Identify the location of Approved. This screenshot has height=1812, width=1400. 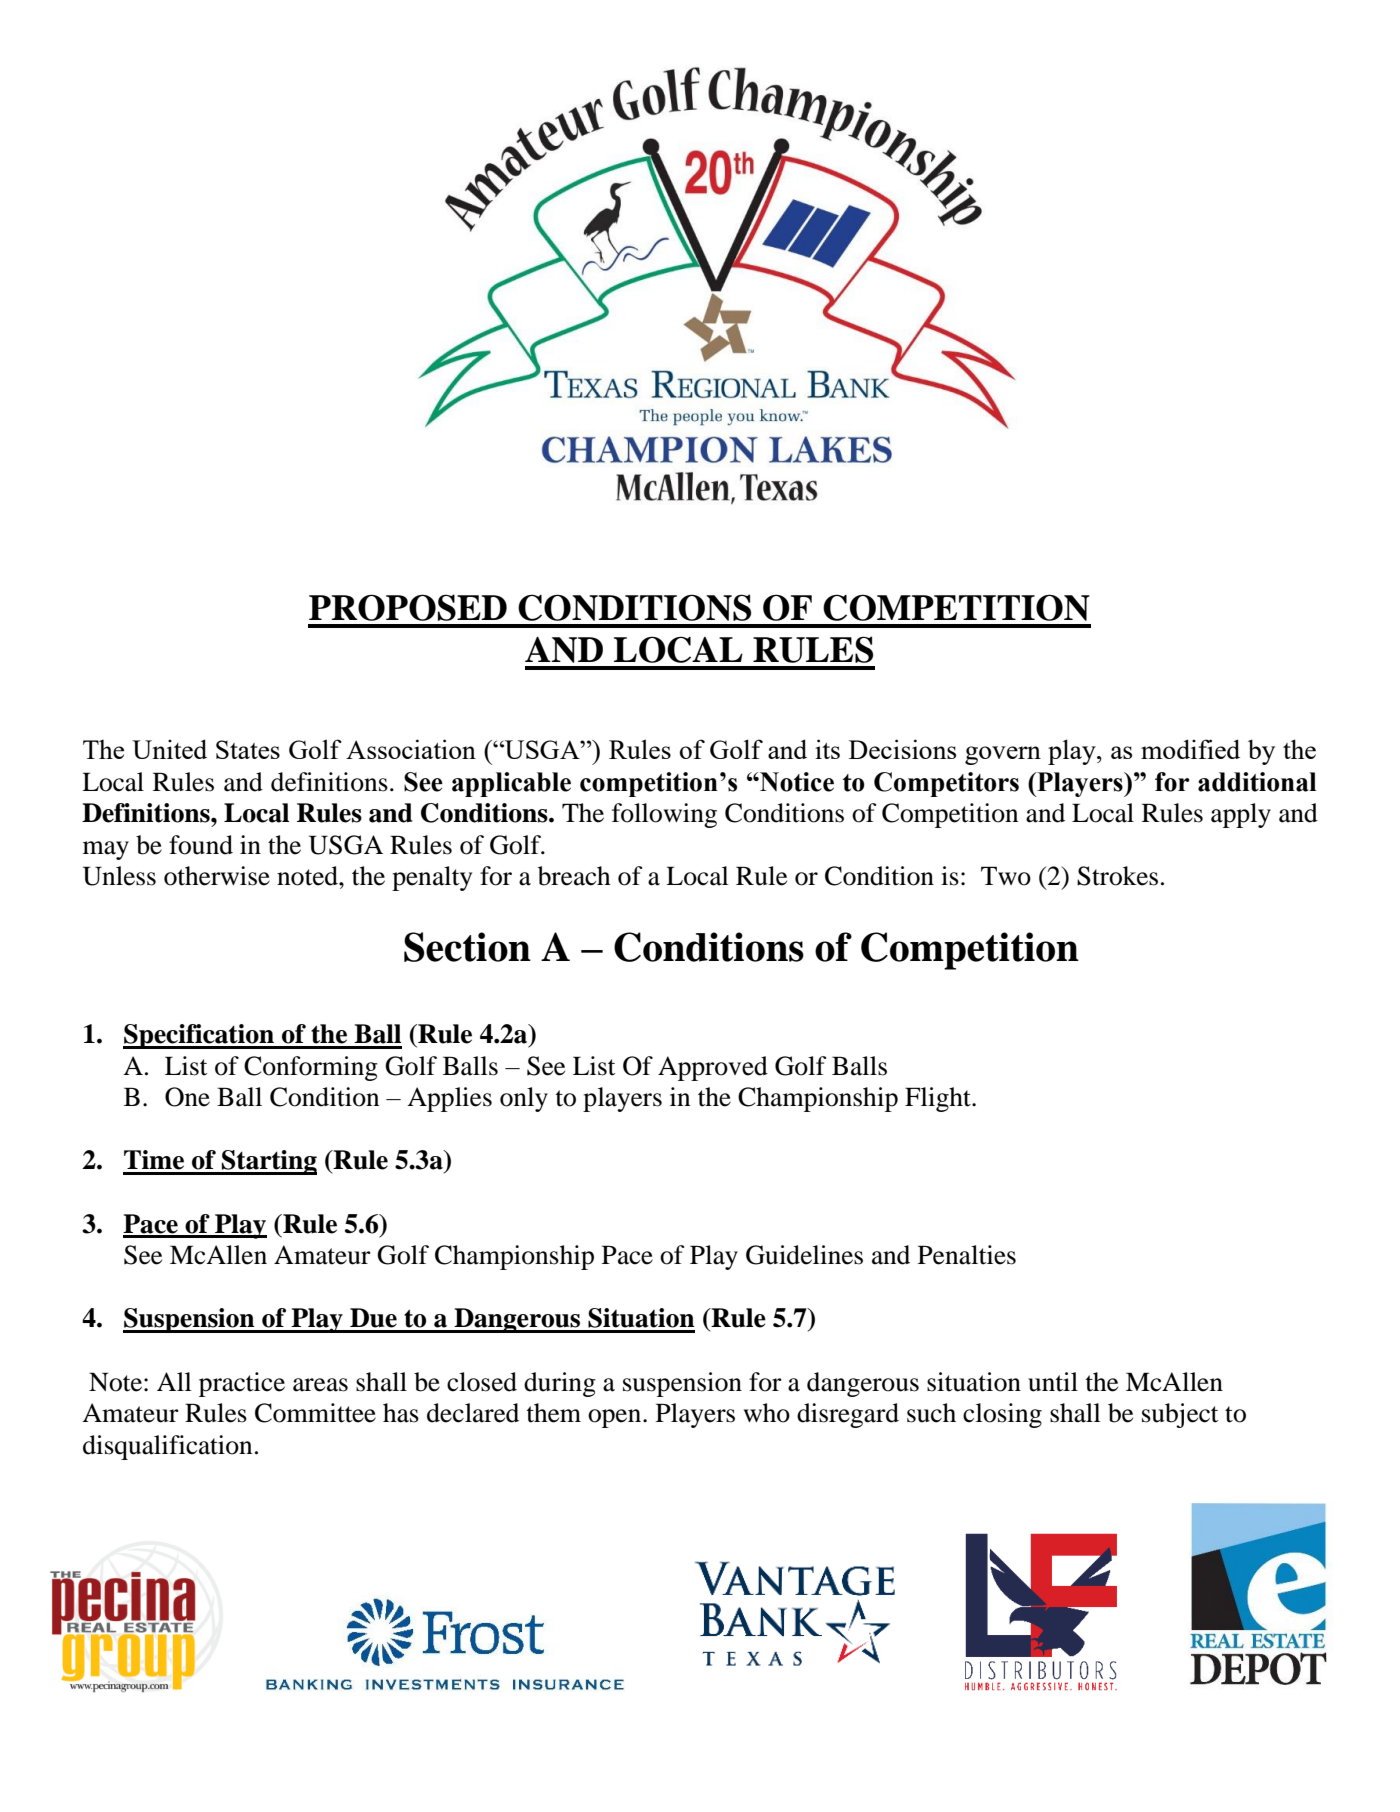
(713, 1068).
